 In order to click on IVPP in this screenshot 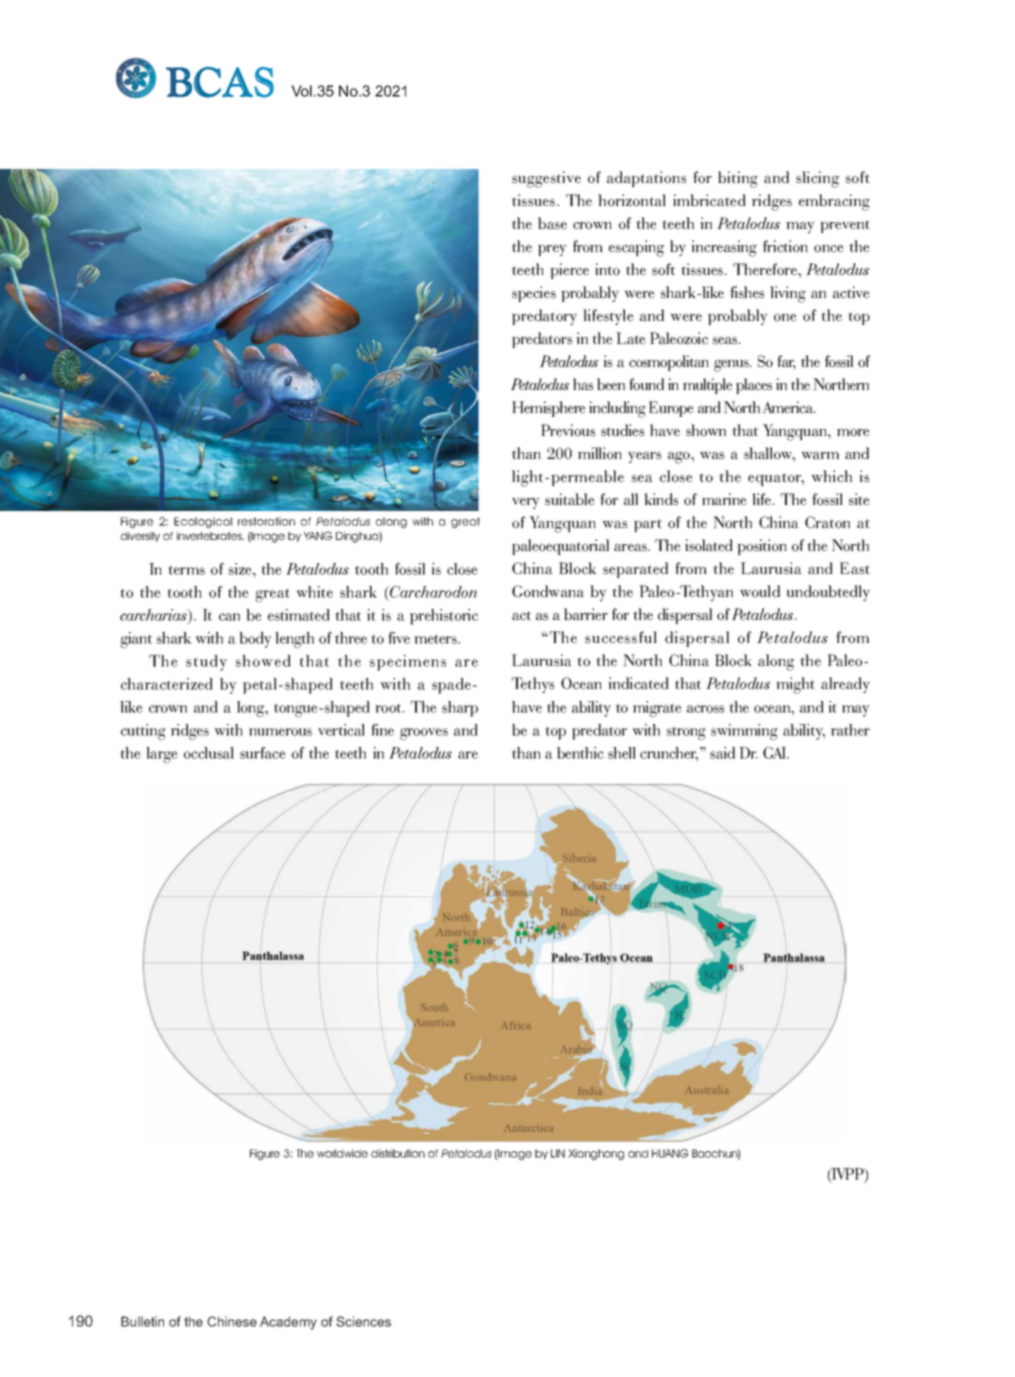, I will do `click(848, 1175)`.
